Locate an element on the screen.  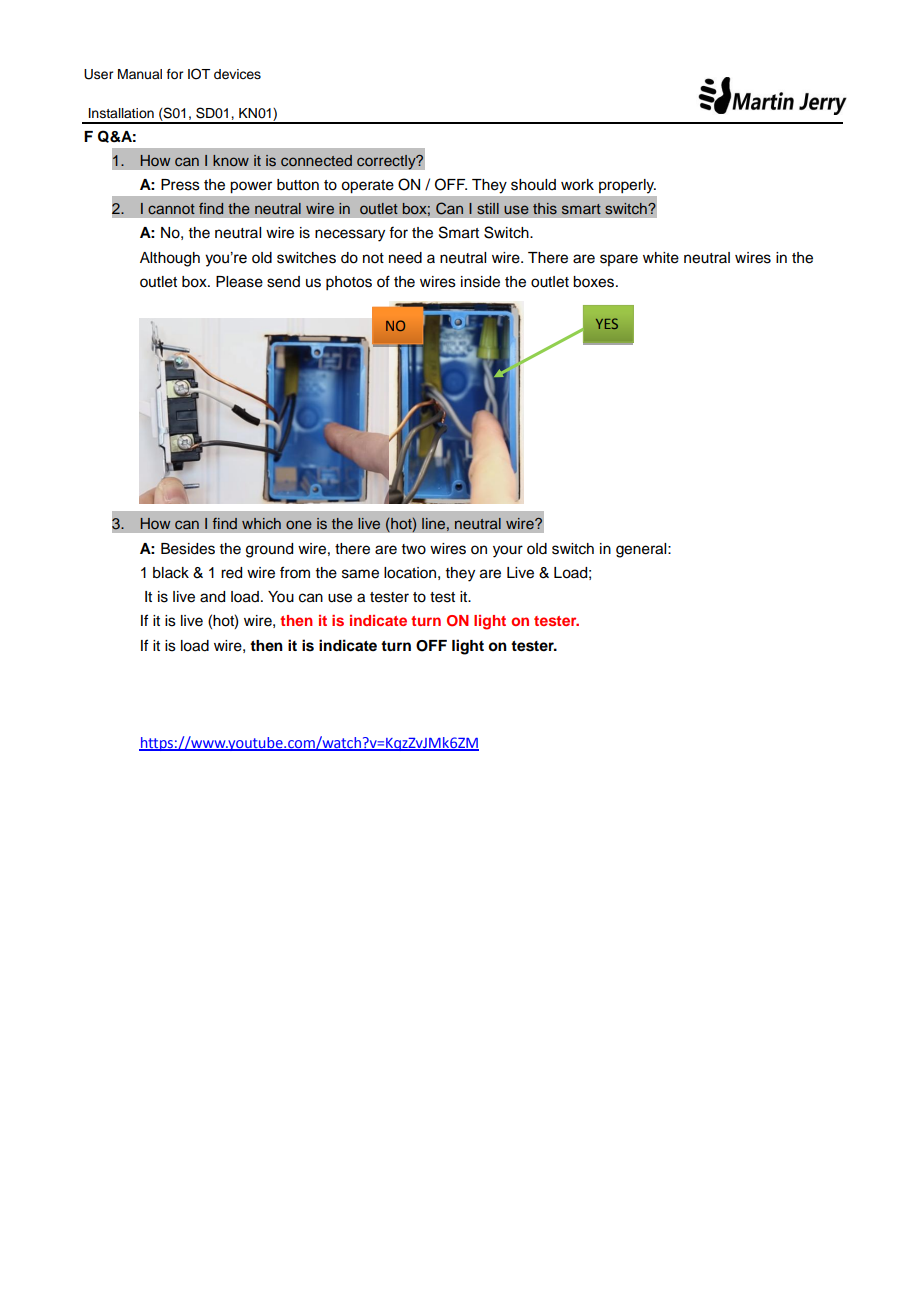
black is located at coordinates (171, 573).
